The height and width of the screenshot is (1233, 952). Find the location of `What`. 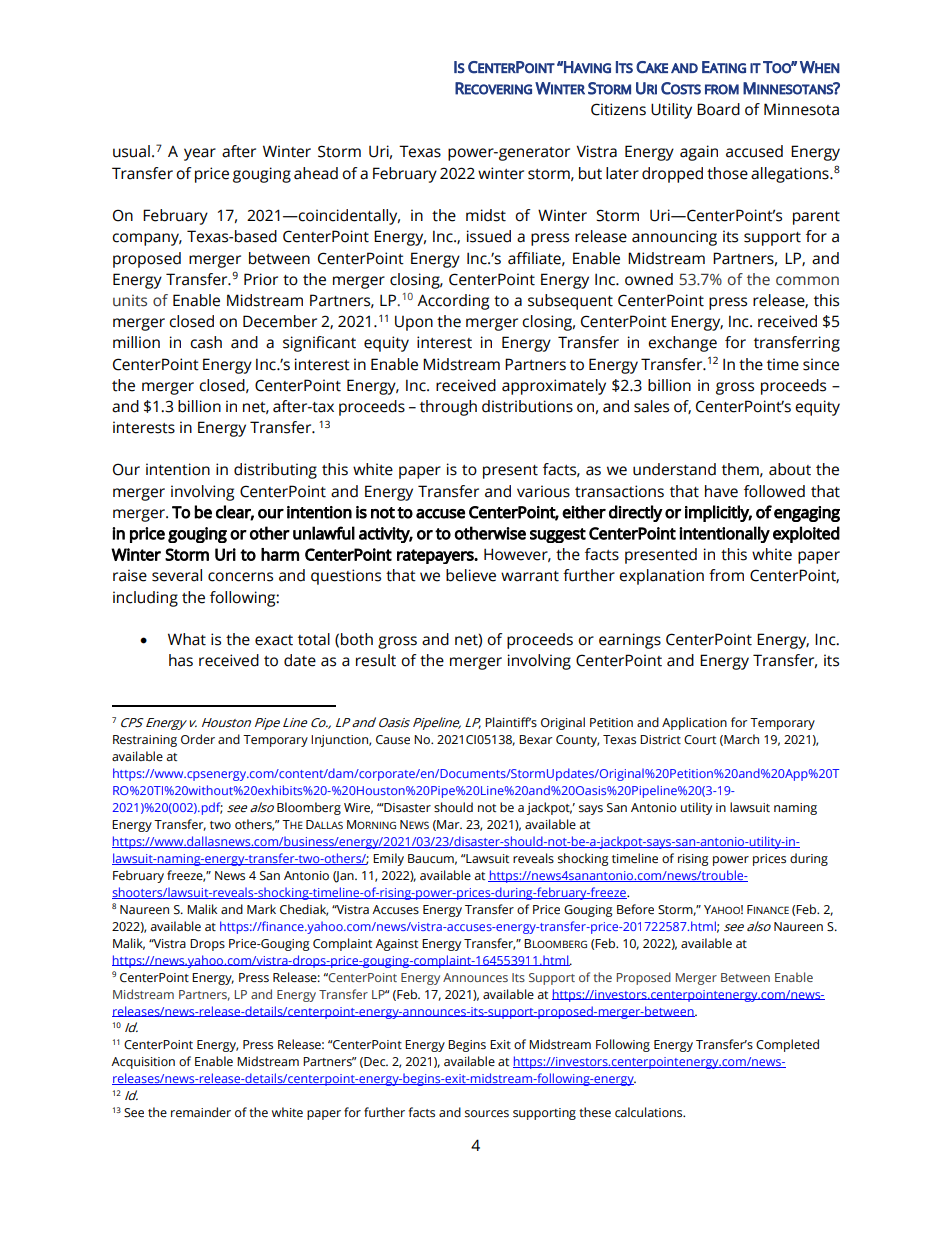

What is located at coordinates (187, 639).
